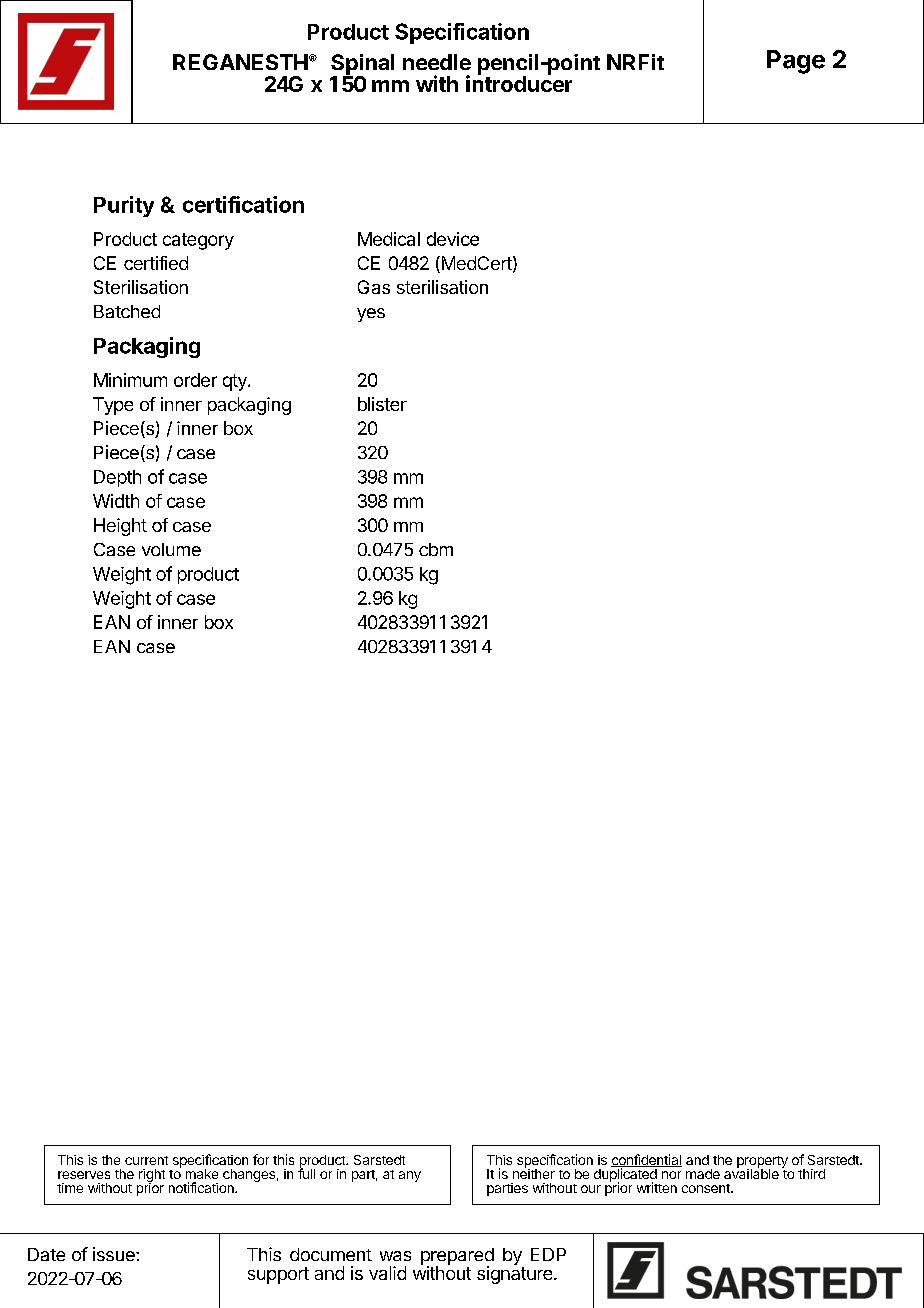 This screenshot has width=924, height=1308. What do you see at coordinates (115, 1254) in the screenshot?
I see `issue` at bounding box center [115, 1254].
